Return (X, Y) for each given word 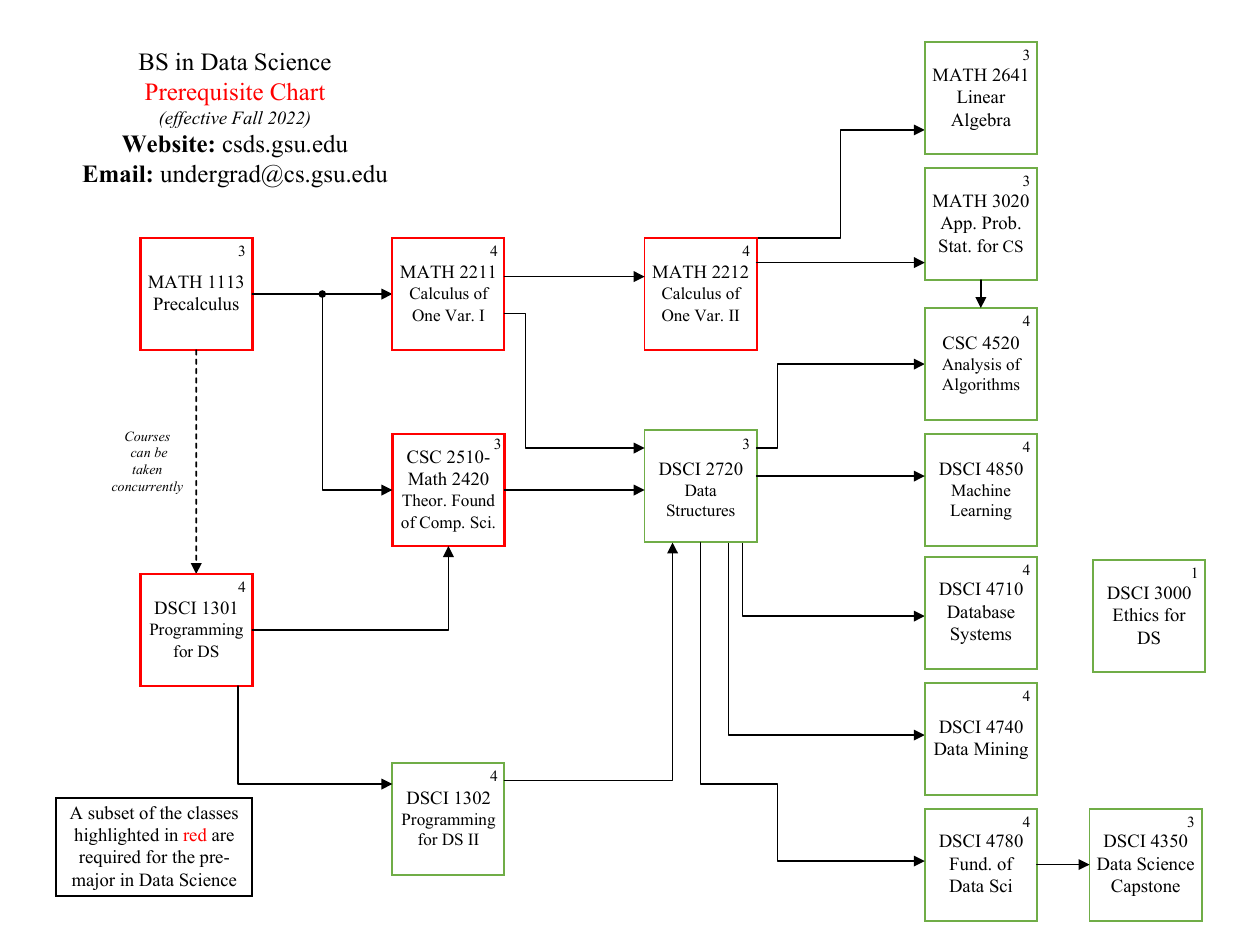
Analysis (971, 366)
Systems (981, 635)
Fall (247, 117)
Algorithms (981, 386)
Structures (701, 510)
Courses (147, 436)
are (223, 837)
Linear (981, 97)
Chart (297, 92)
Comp (441, 524)
